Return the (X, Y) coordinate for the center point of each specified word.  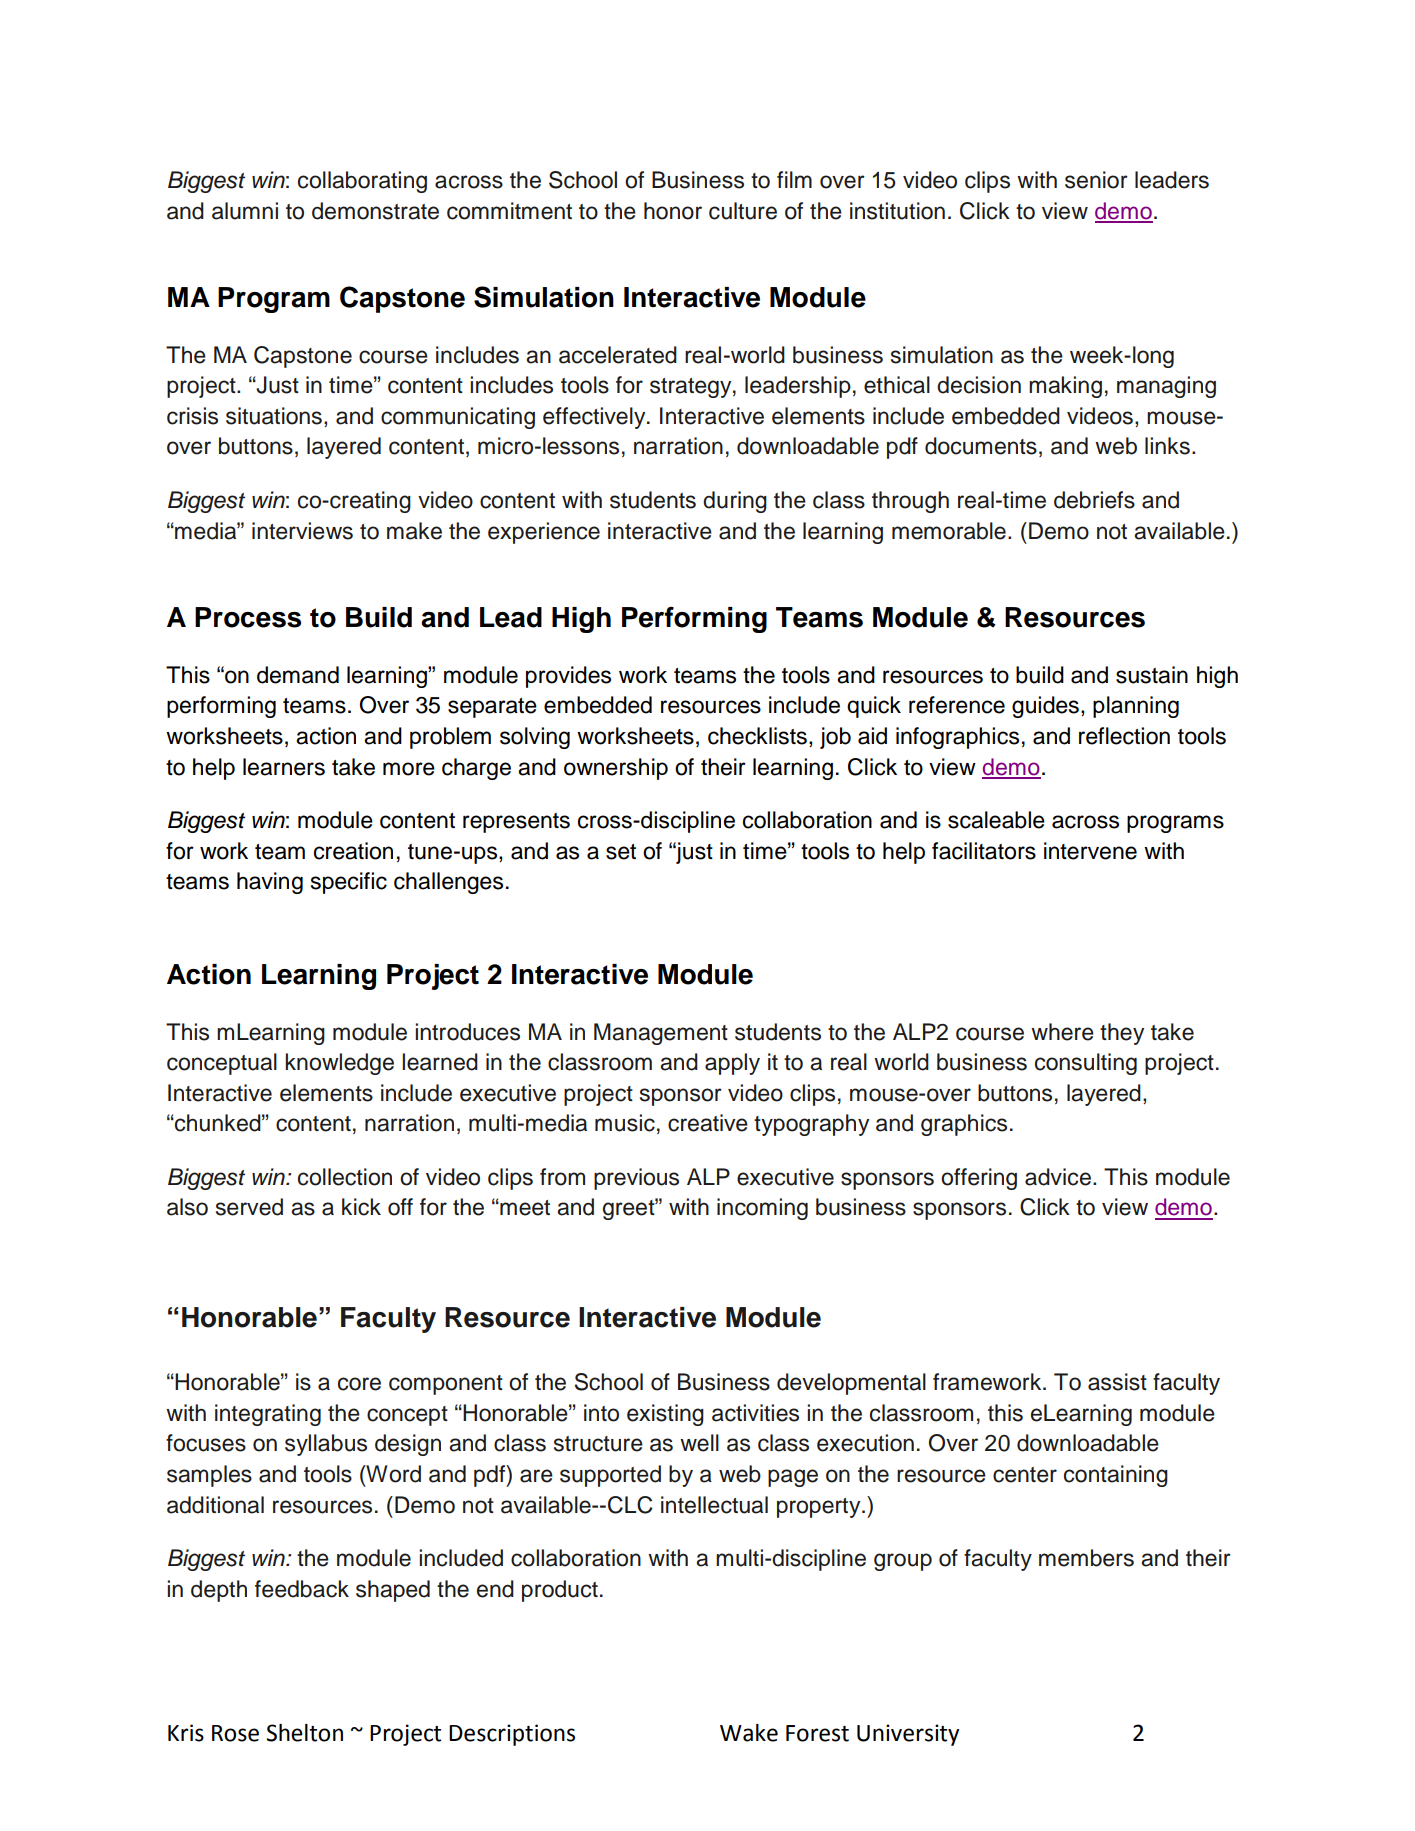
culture (743, 211)
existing (665, 1415)
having (270, 883)
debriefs (1094, 500)
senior (1096, 180)
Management (661, 1034)
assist (1117, 1382)
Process (248, 617)
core (359, 1384)
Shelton (304, 1733)
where (1062, 1032)
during (735, 502)
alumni (245, 211)
